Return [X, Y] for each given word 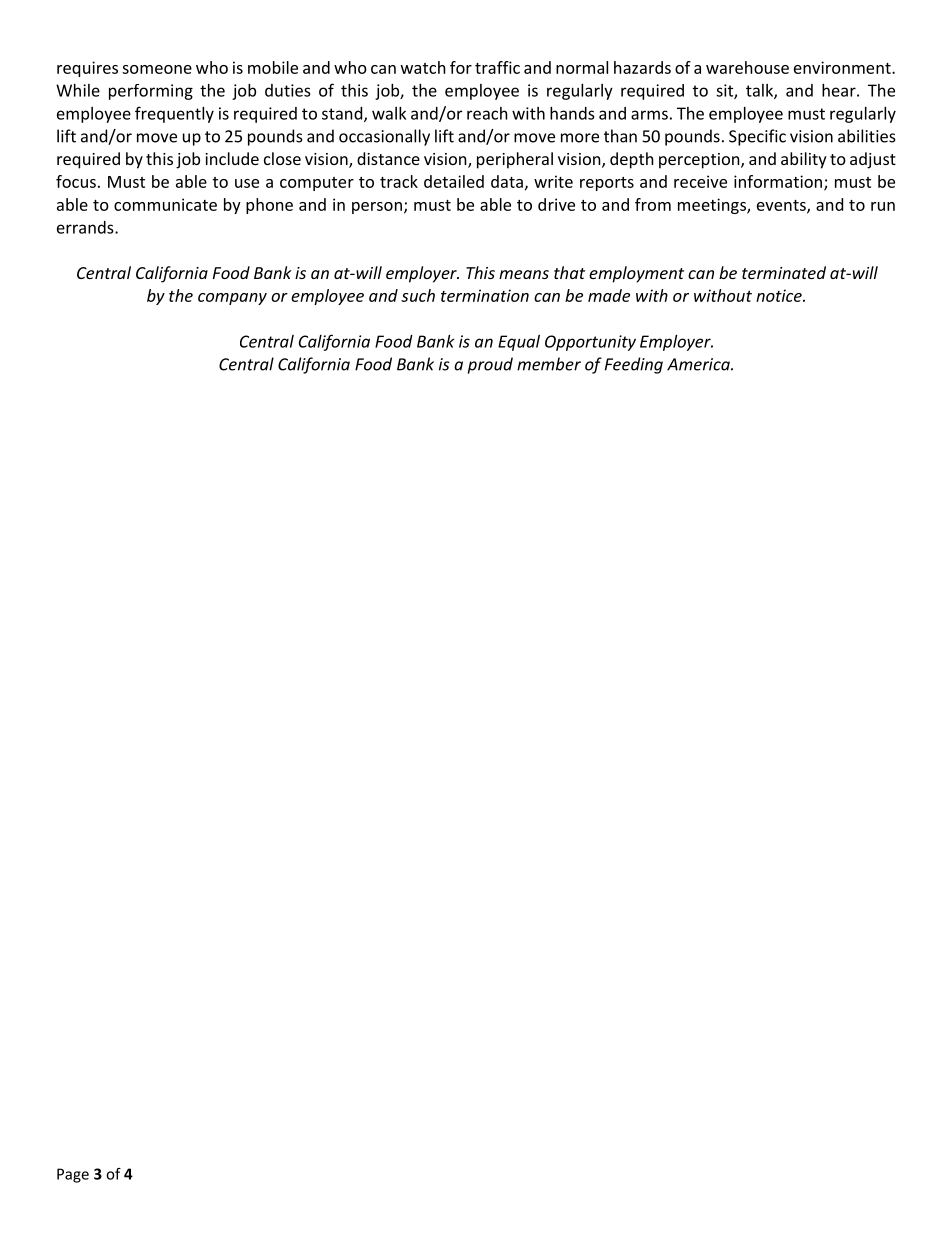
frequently [174, 114]
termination [485, 295]
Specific [757, 137]
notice [780, 295]
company [232, 299]
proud [490, 365]
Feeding [634, 365]
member [549, 364]
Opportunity [590, 343]
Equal [519, 343]
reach [487, 113]
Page [73, 1175]
